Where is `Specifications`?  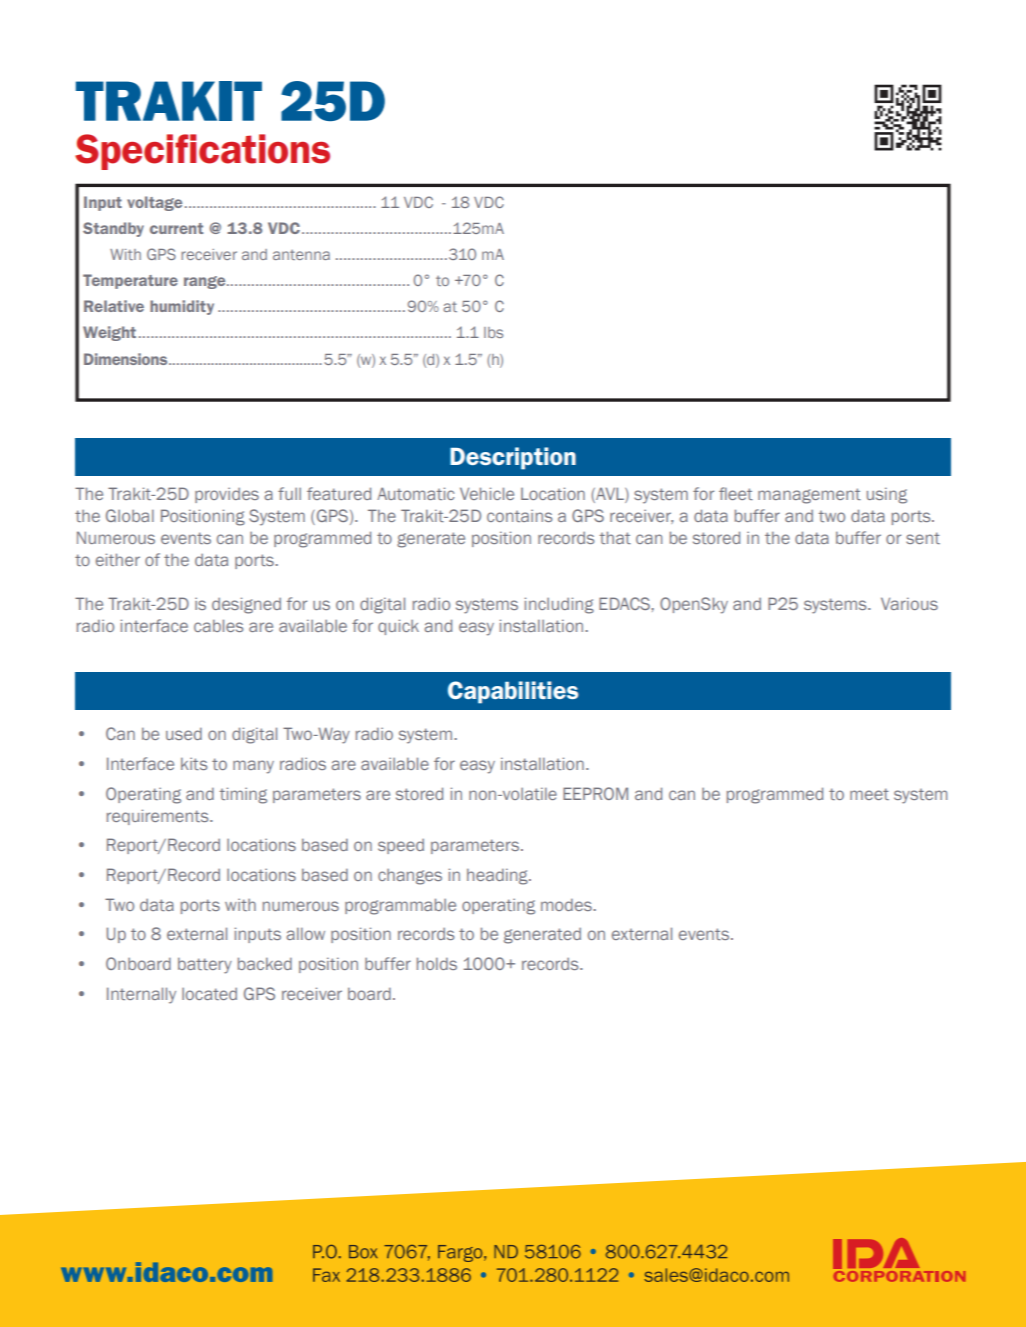
Specifications is located at coordinates (202, 152).
